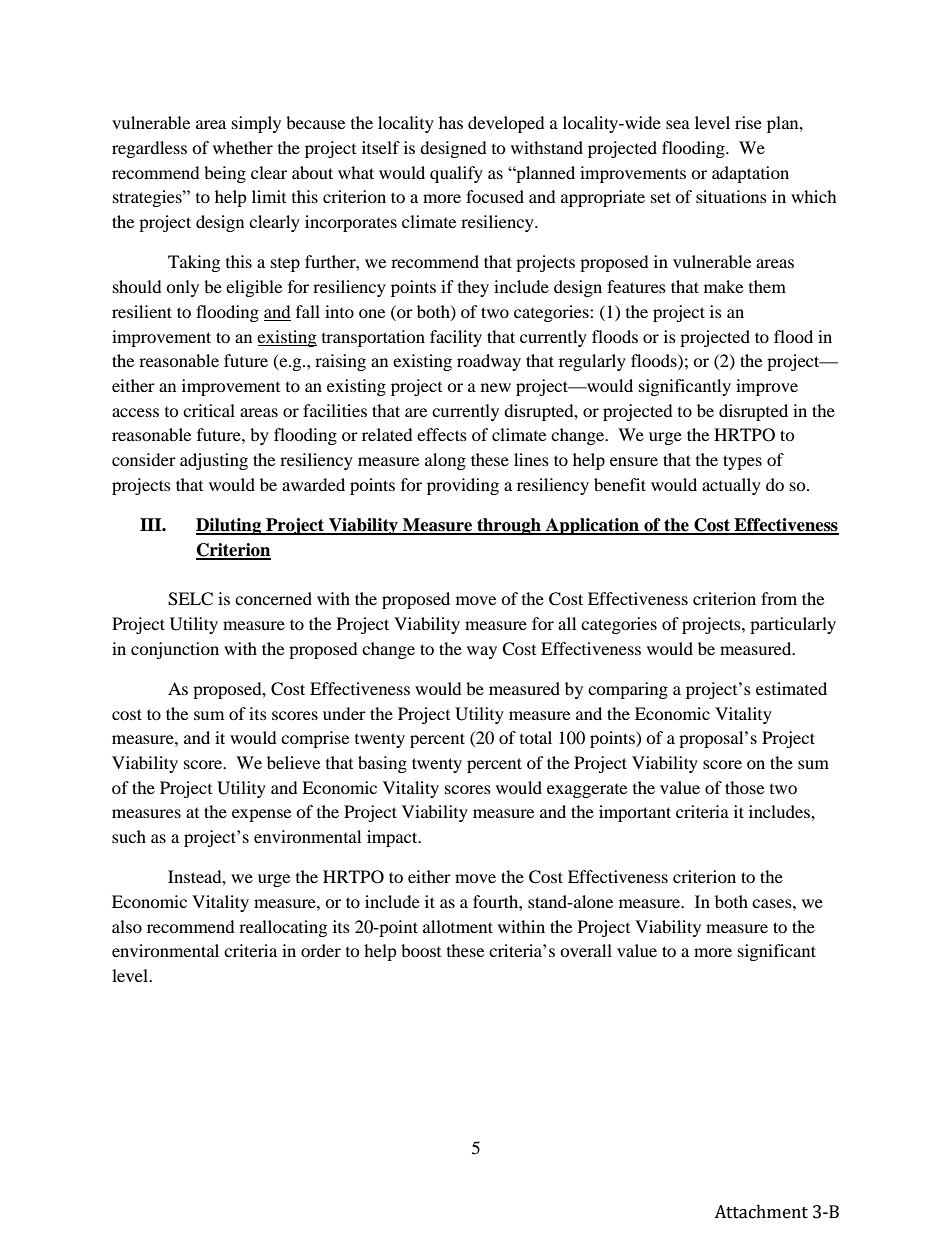 The width and height of the image is (952, 1233). What do you see at coordinates (243, 147) in the image?
I see `whether` at bounding box center [243, 147].
